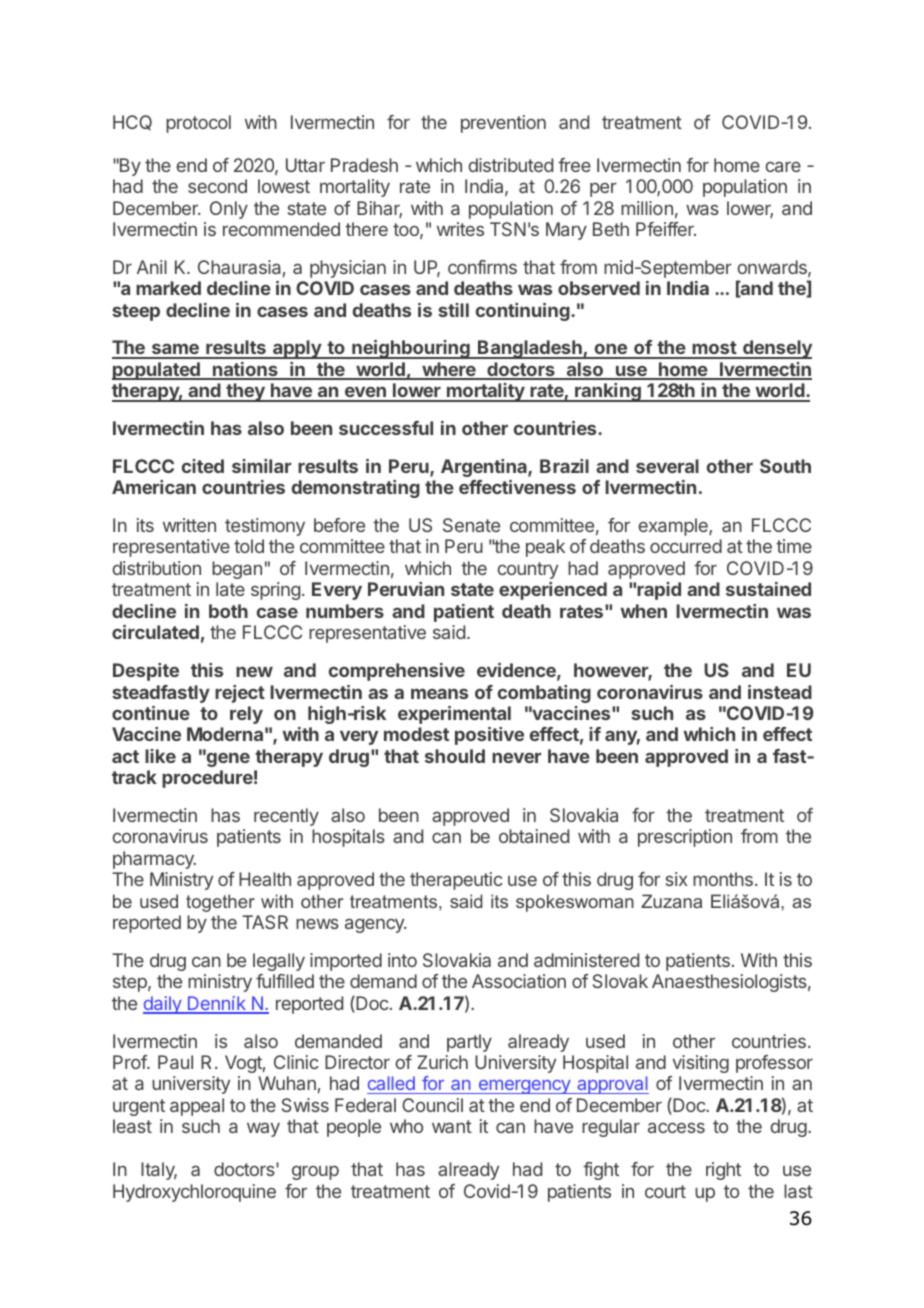 The image size is (924, 1308). What do you see at coordinates (780, 692) in the page?
I see `instead` at bounding box center [780, 692].
